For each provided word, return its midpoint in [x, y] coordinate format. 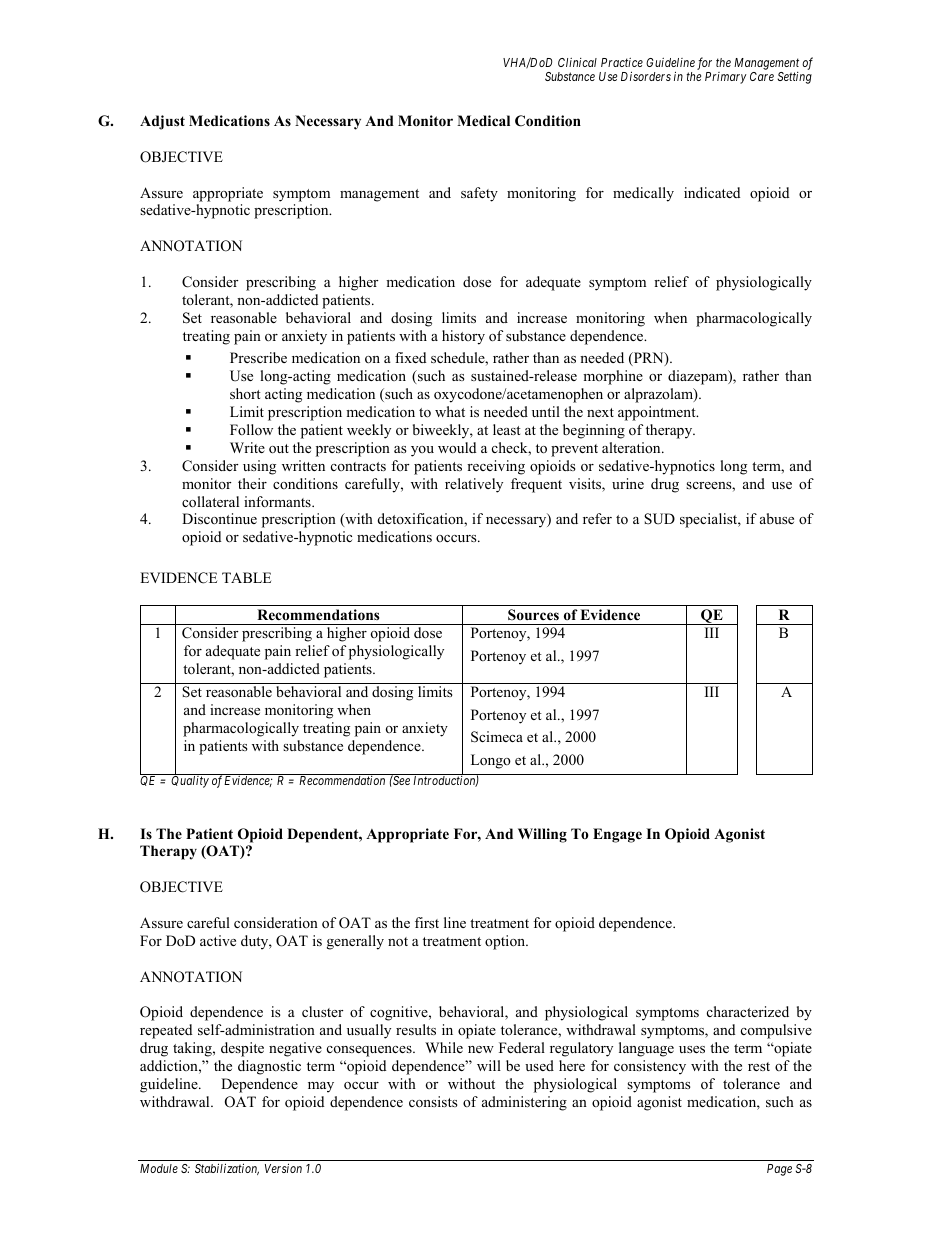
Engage [617, 835]
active [218, 940]
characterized [748, 1011]
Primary [726, 78]
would [457, 447]
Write [247, 447]
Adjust [162, 122]
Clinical [577, 62]
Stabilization [227, 1169]
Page [779, 1170]
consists [433, 1101]
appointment [658, 413]
